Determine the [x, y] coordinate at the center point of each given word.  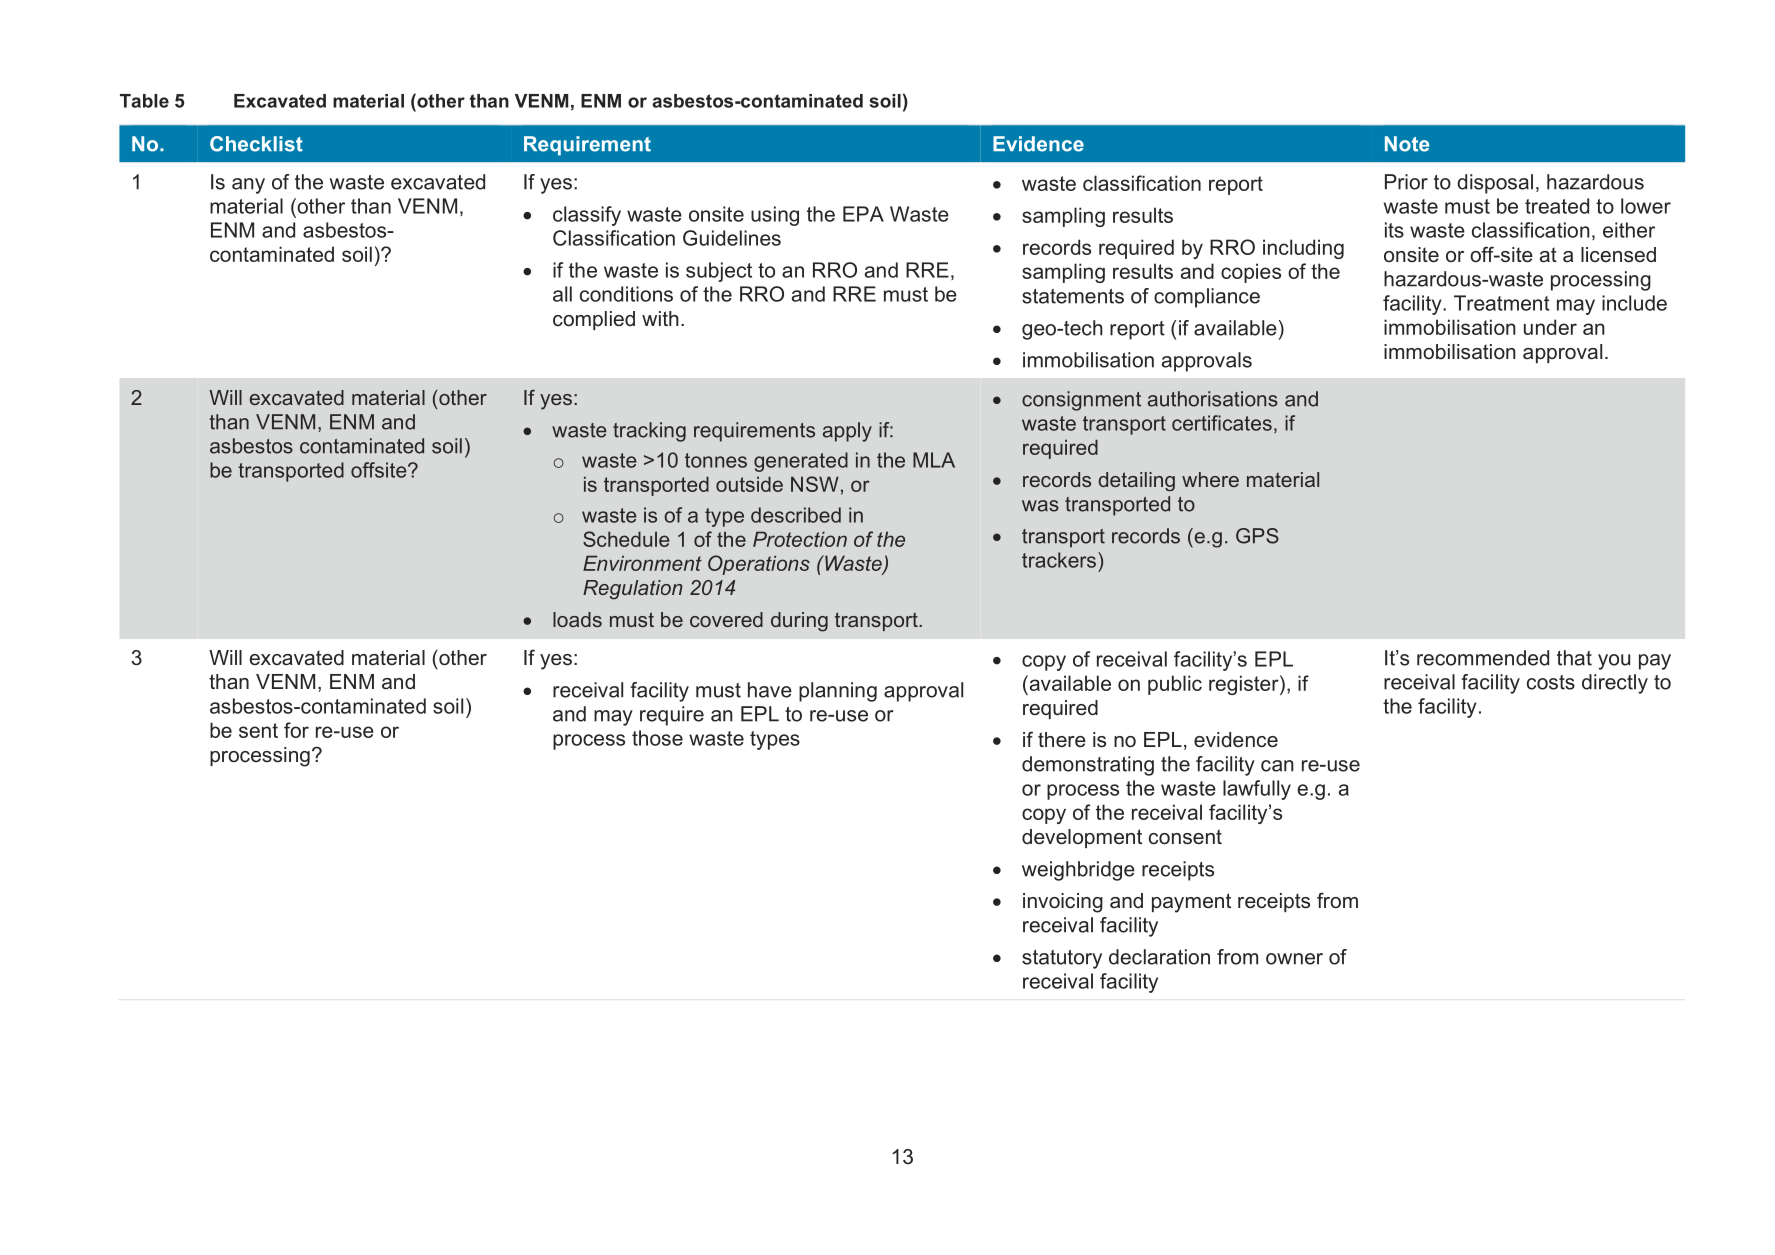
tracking [649, 432]
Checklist [256, 144]
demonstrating [1088, 766]
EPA [863, 214]
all [562, 294]
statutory [1062, 959]
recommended [1483, 658]
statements [1073, 296]
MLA [934, 460]
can [1277, 766]
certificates [1222, 423]
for [296, 730]
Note [1407, 144]
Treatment [1502, 303]
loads [577, 619]
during [799, 622]
